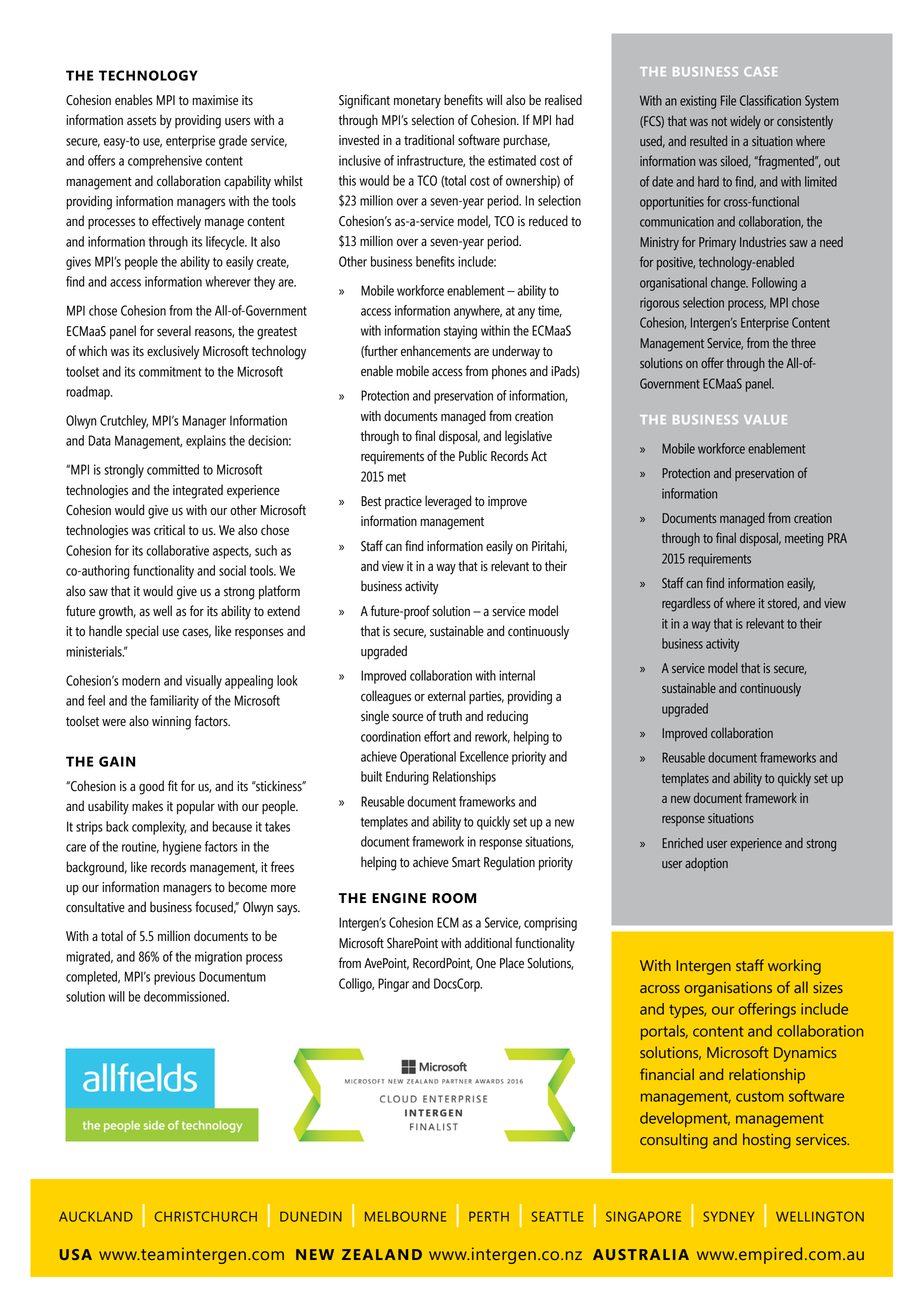 This document has height=1308, width=924. I want to click on commitment, so click(170, 371).
